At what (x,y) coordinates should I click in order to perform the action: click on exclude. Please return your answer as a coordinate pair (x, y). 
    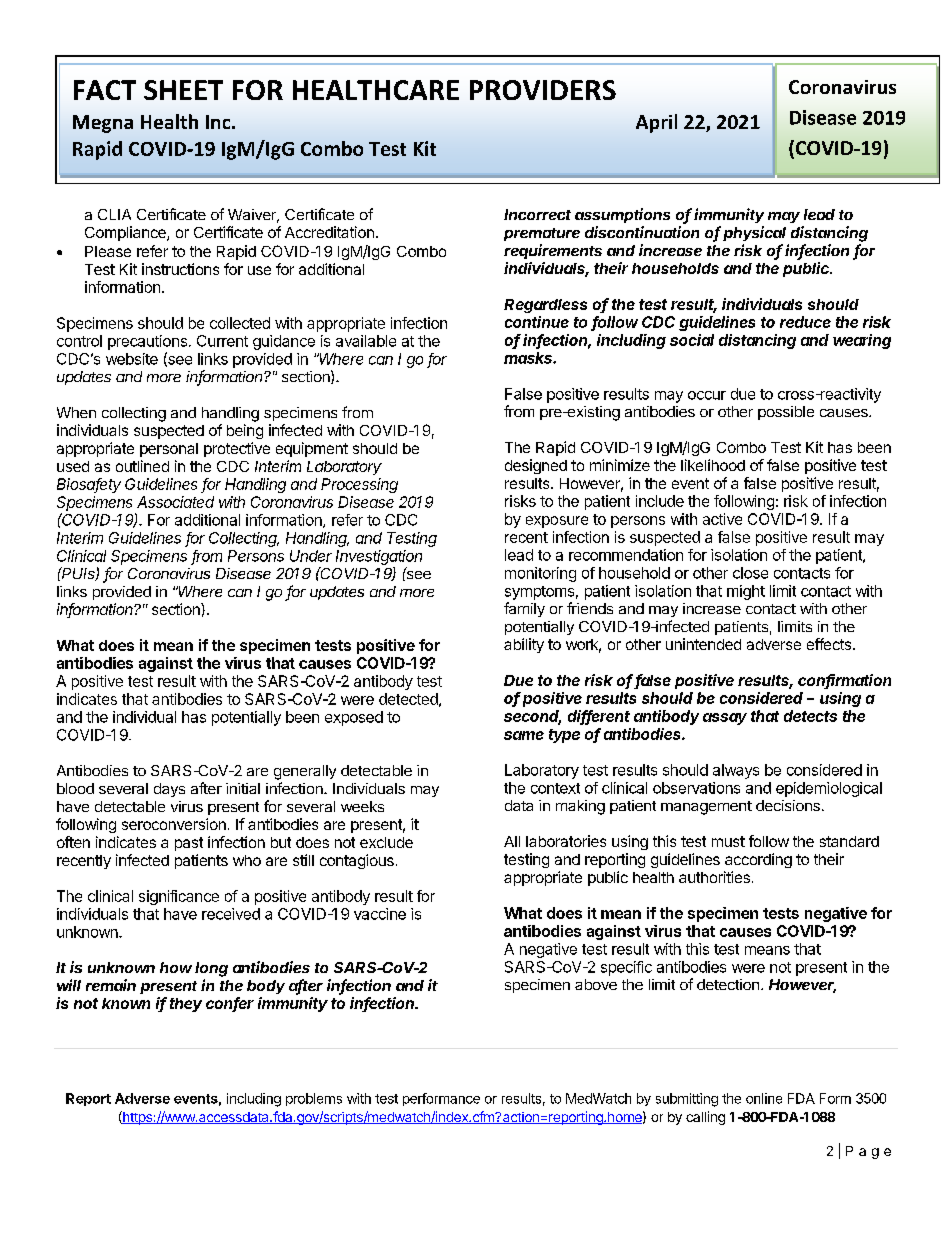
    Looking at the image, I should click on (386, 842).
